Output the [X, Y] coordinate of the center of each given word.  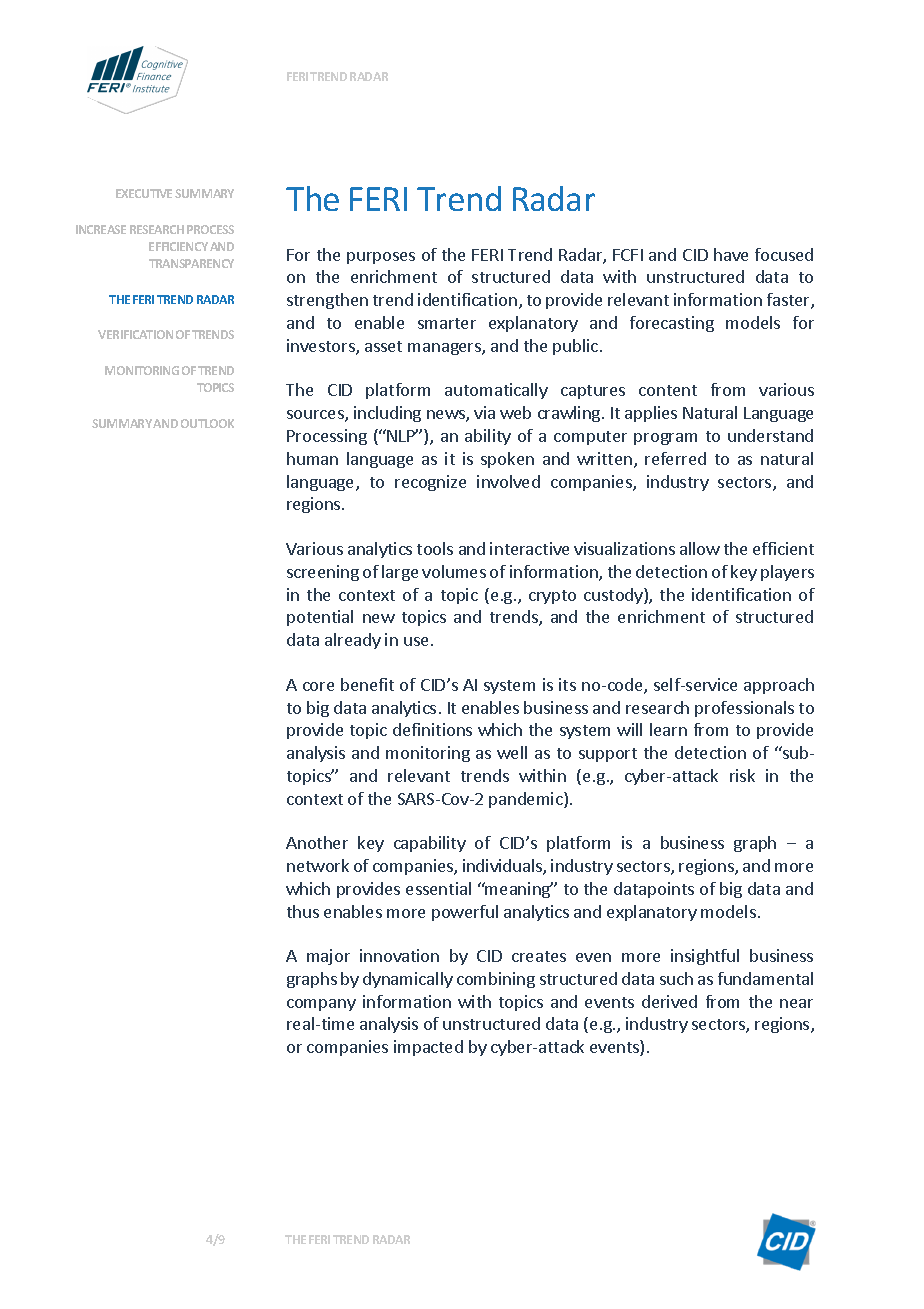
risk [742, 775]
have [731, 254]
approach [779, 686]
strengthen [327, 301]
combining [496, 980]
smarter [447, 323]
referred [675, 458]
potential [320, 618]
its [567, 684]
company [321, 1005]
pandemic [527, 800]
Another [317, 842]
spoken [507, 460]
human [312, 458]
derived [669, 1001]
